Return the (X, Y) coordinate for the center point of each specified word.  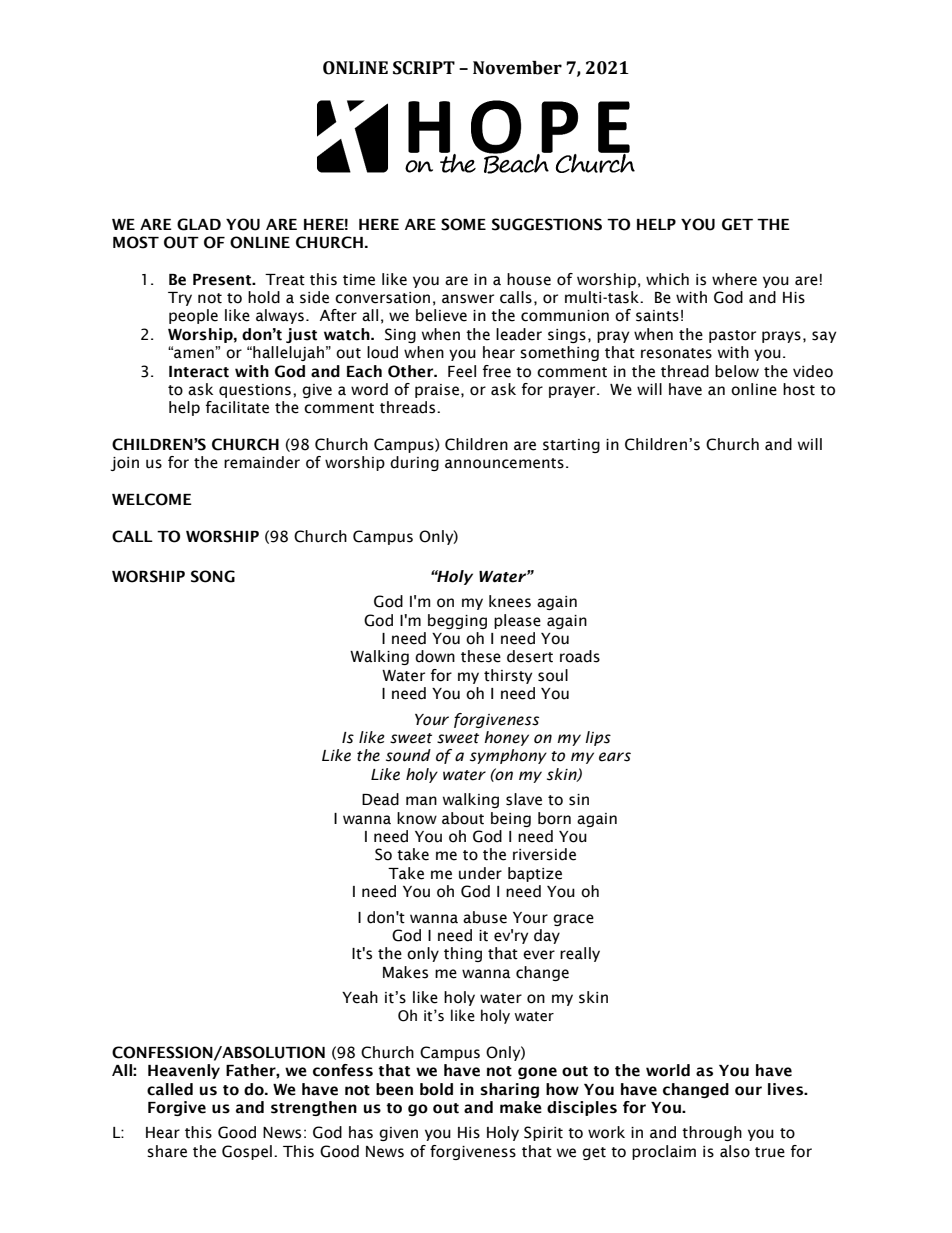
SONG (213, 576)
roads (580, 656)
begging (457, 621)
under (480, 873)
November (517, 68)
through (712, 1133)
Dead (380, 799)
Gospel (247, 1152)
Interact (199, 372)
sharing (509, 1090)
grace (573, 920)
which (667, 279)
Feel (462, 371)
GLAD (199, 224)
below (737, 371)
